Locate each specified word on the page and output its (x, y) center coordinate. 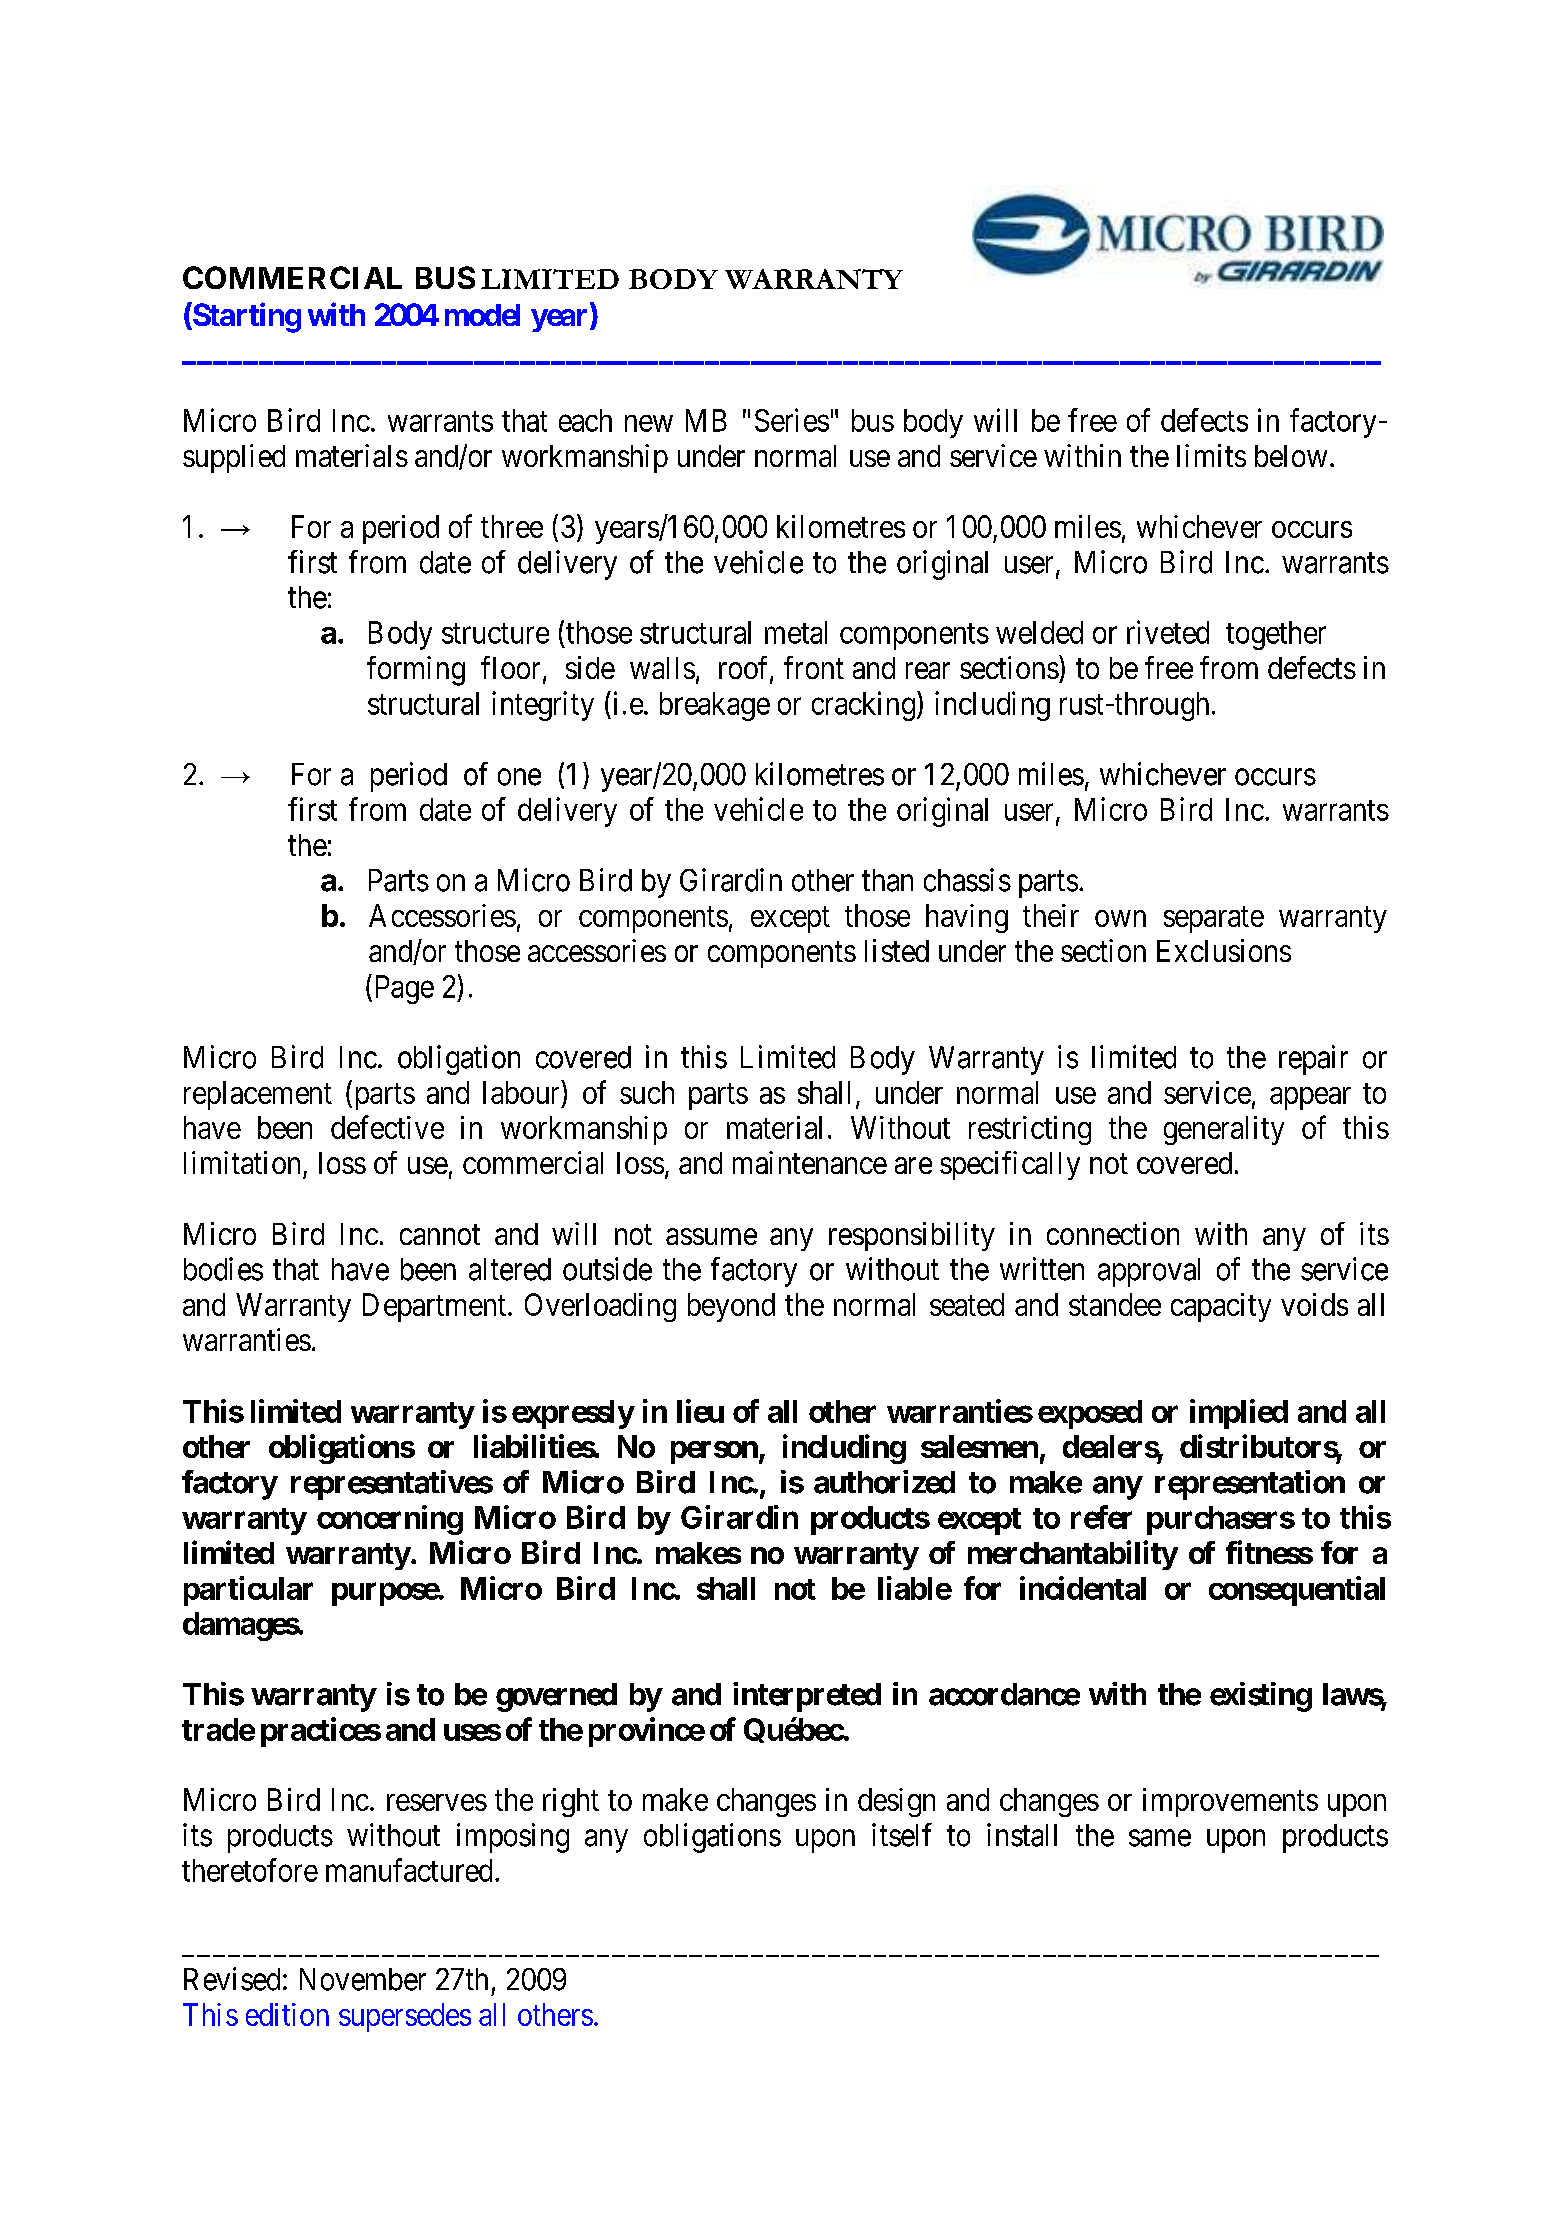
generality (1224, 1130)
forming (416, 671)
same (1160, 1838)
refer (1101, 1517)
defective (387, 1127)
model (482, 315)
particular (248, 1591)
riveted (1168, 632)
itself (902, 1835)
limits (1211, 455)
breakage (715, 706)
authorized (884, 1482)
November (363, 1979)
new (649, 423)
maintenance (810, 1162)
